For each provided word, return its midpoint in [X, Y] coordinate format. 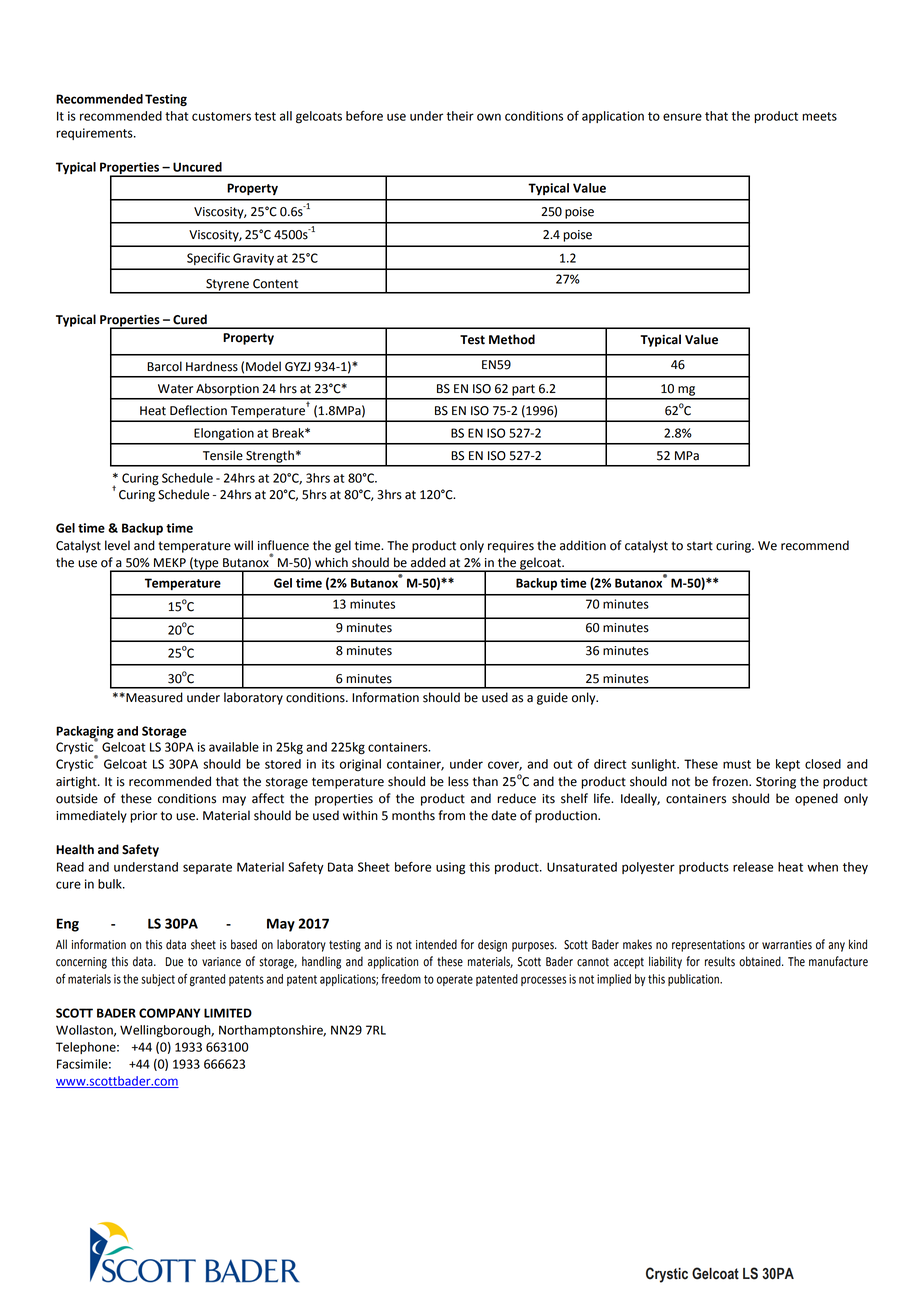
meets [819, 116]
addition [583, 545]
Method [512, 339]
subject [158, 980]
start [700, 546]
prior [143, 817]
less [458, 781]
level [117, 545]
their [460, 116]
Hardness [212, 366]
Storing [776, 783]
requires [511, 547]
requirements [95, 134]
